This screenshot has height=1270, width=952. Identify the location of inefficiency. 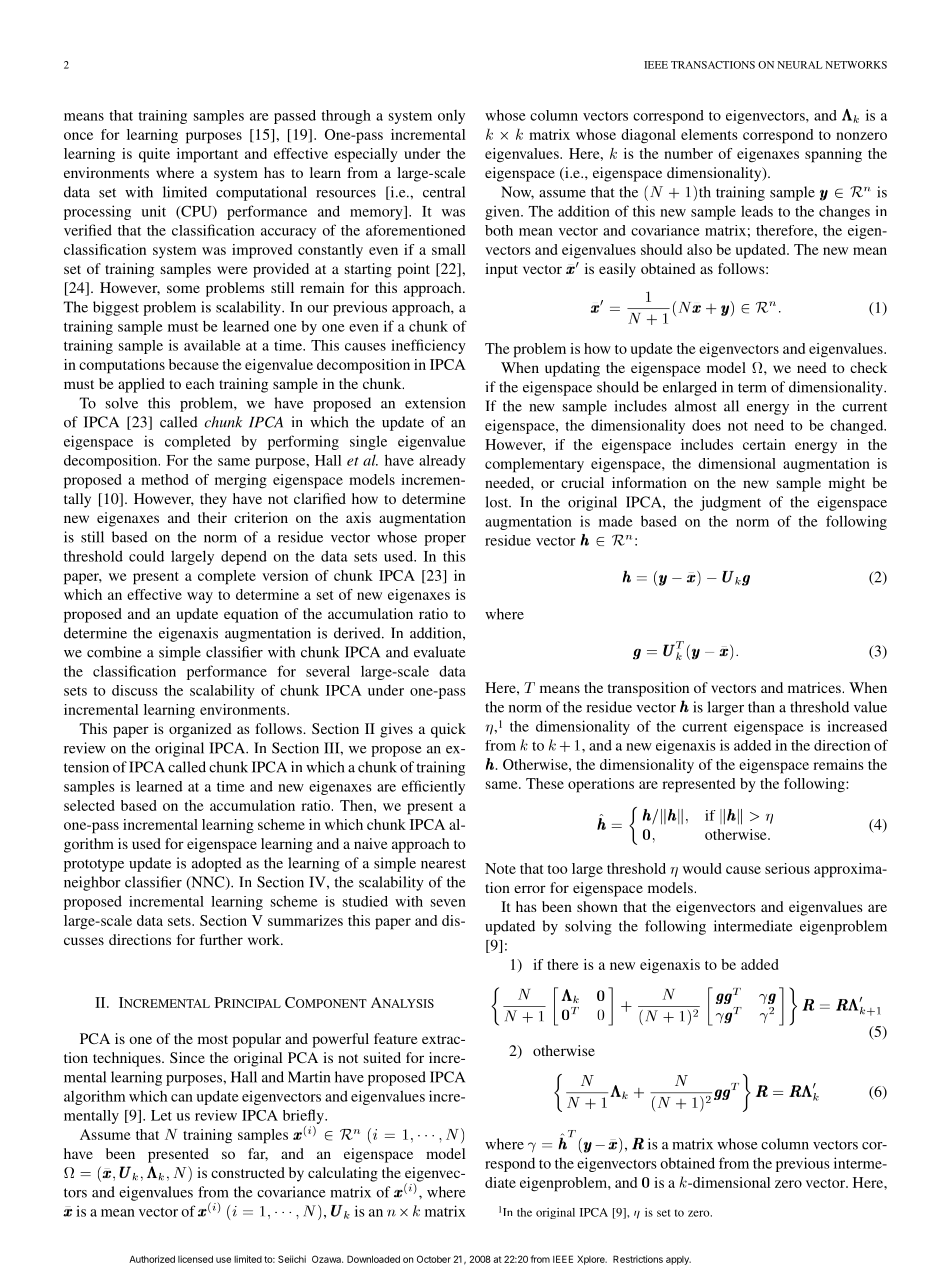
(428, 346).
